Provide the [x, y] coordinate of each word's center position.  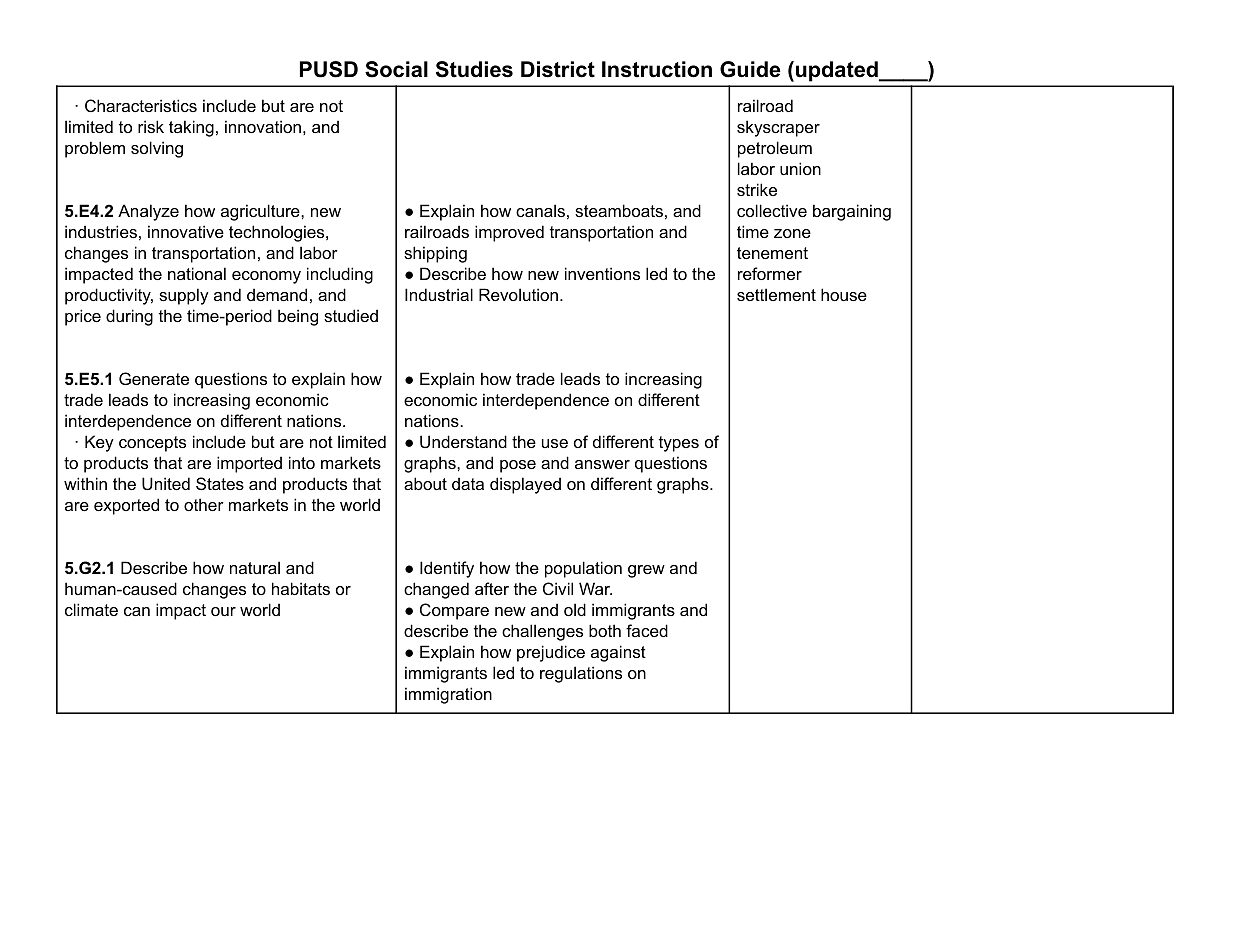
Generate [154, 378]
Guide [750, 69]
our [223, 611]
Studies [474, 69]
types [679, 444]
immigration [448, 695]
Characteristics [141, 105]
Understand [463, 441]
